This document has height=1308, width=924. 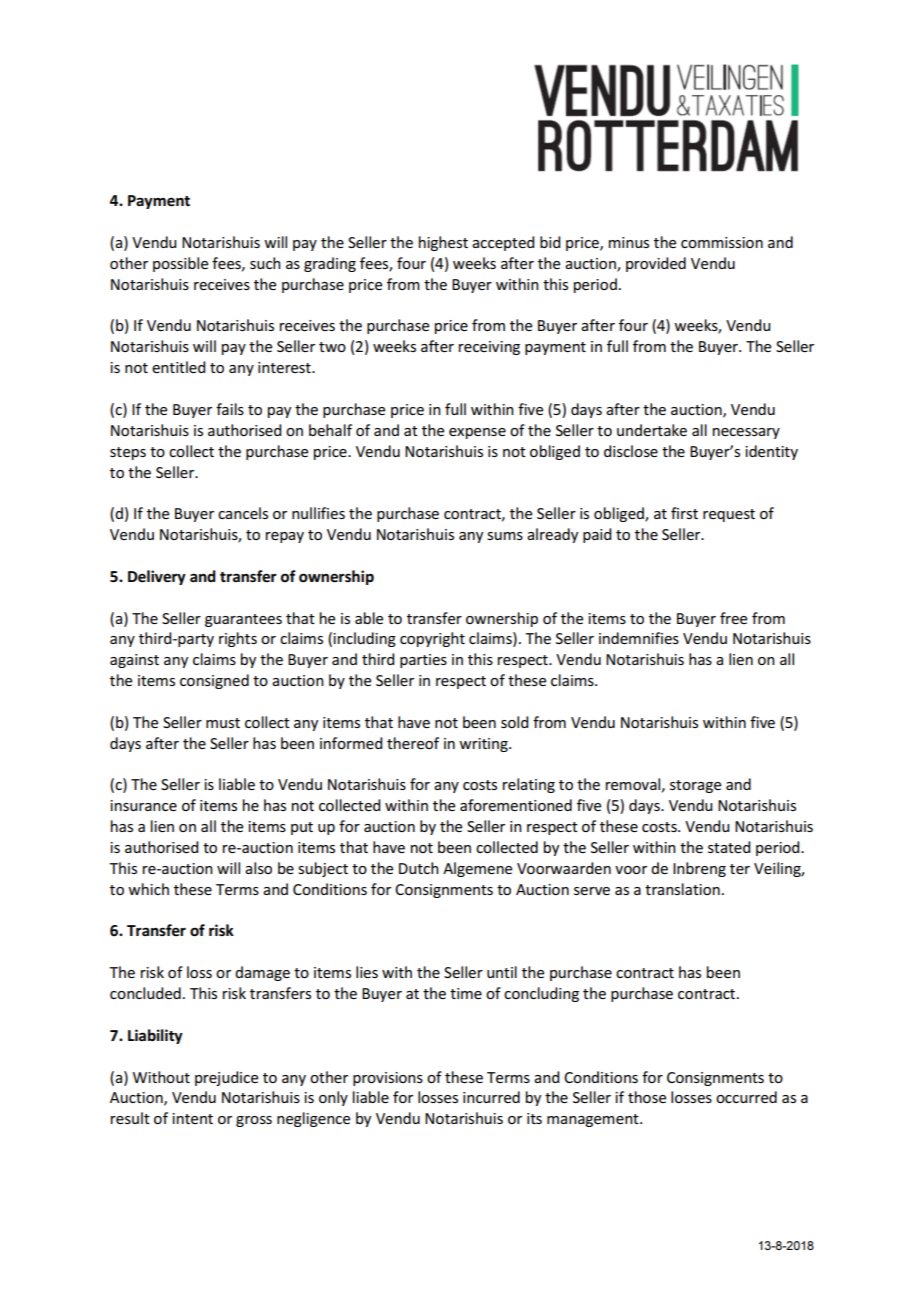 What do you see at coordinates (148, 889) in the document?
I see `which` at bounding box center [148, 889].
